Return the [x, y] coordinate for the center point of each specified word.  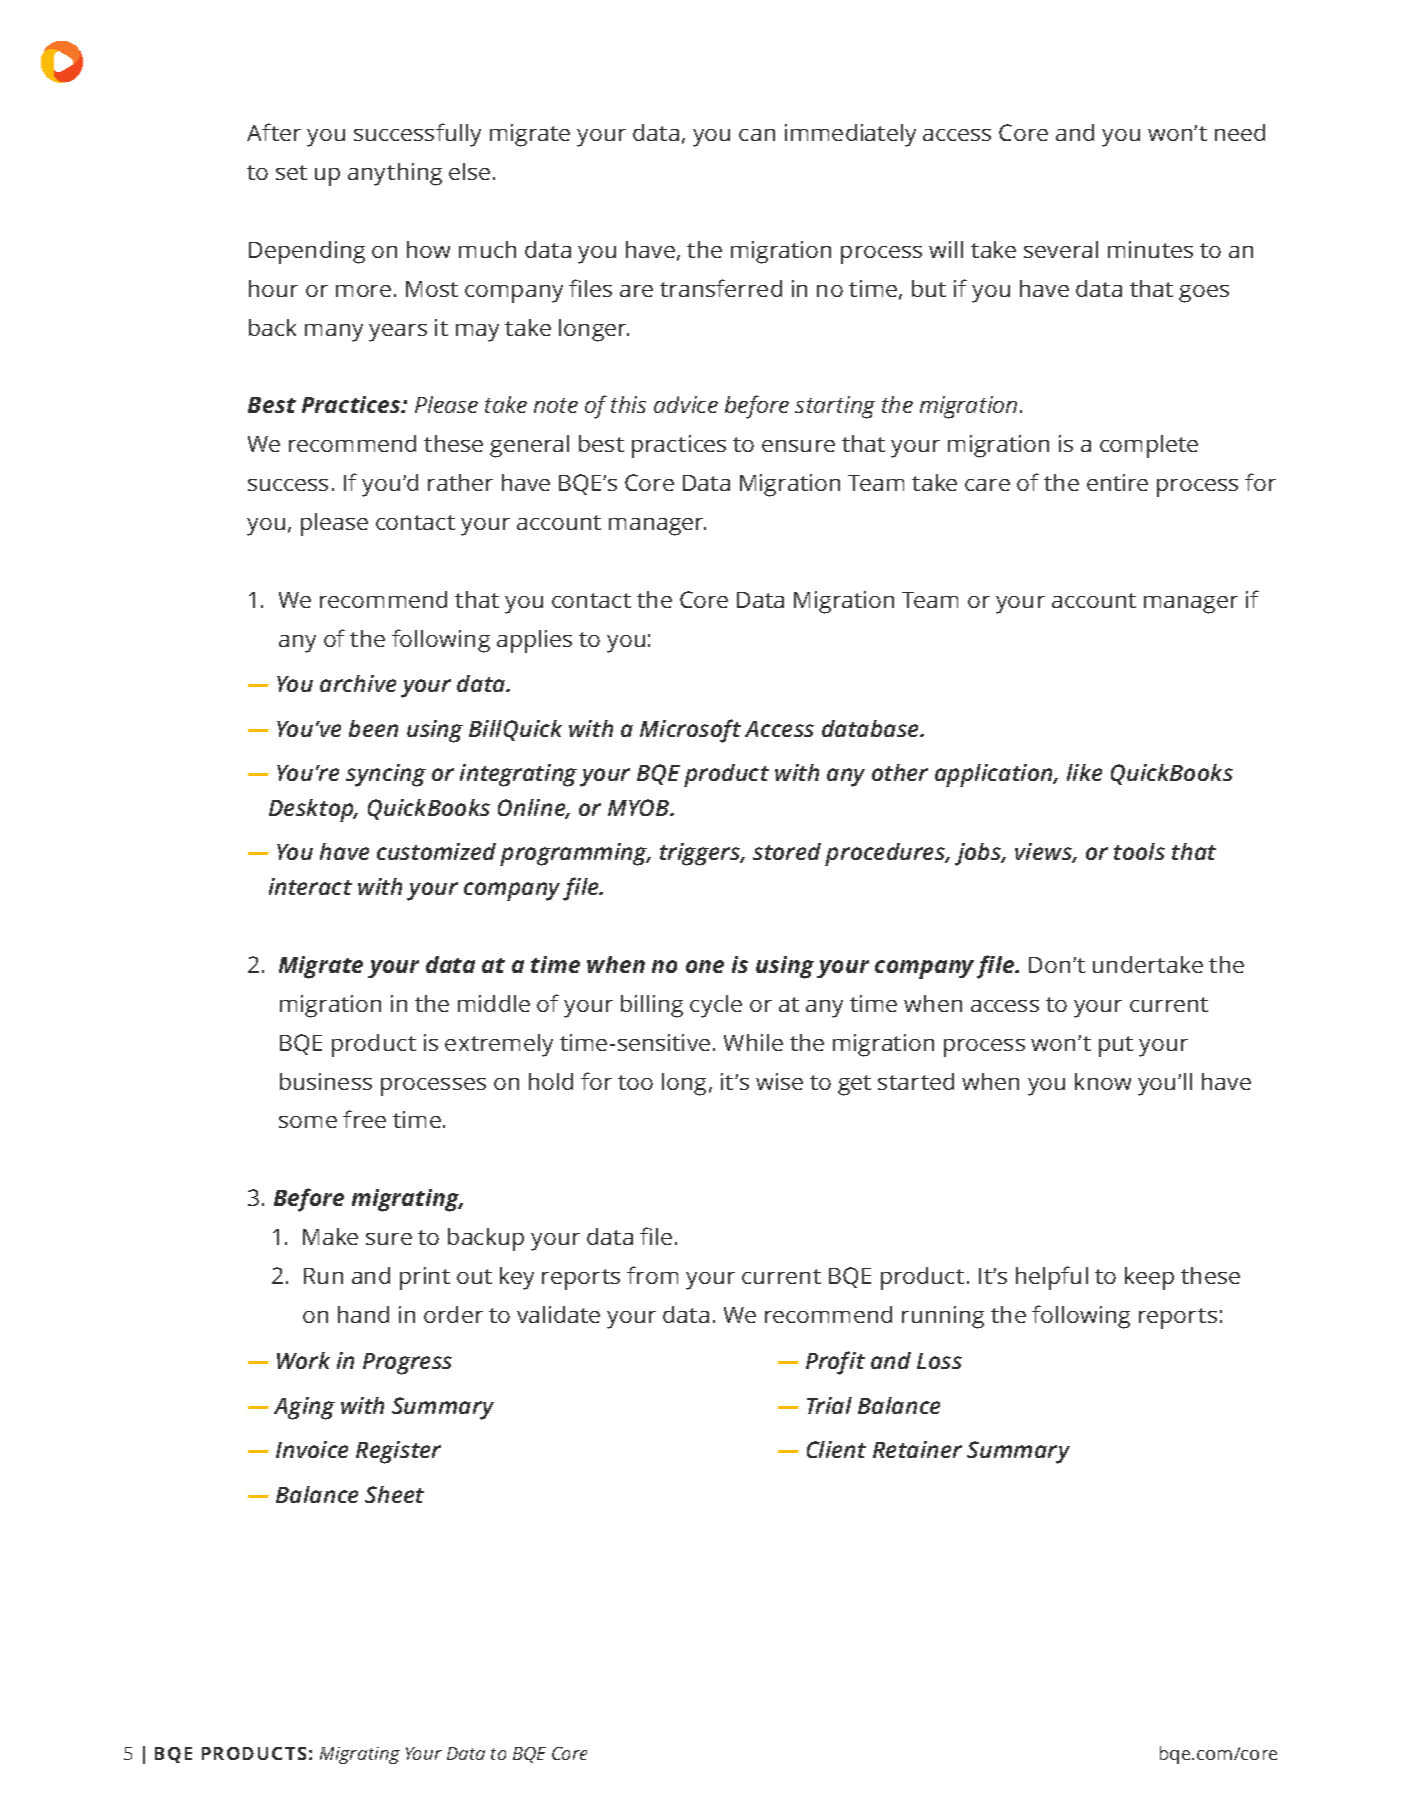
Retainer [917, 1449]
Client [836, 1449]
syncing [386, 775]
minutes [1150, 249]
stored [787, 851]
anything [395, 174]
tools [1139, 851]
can [757, 135]
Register [398, 1452]
